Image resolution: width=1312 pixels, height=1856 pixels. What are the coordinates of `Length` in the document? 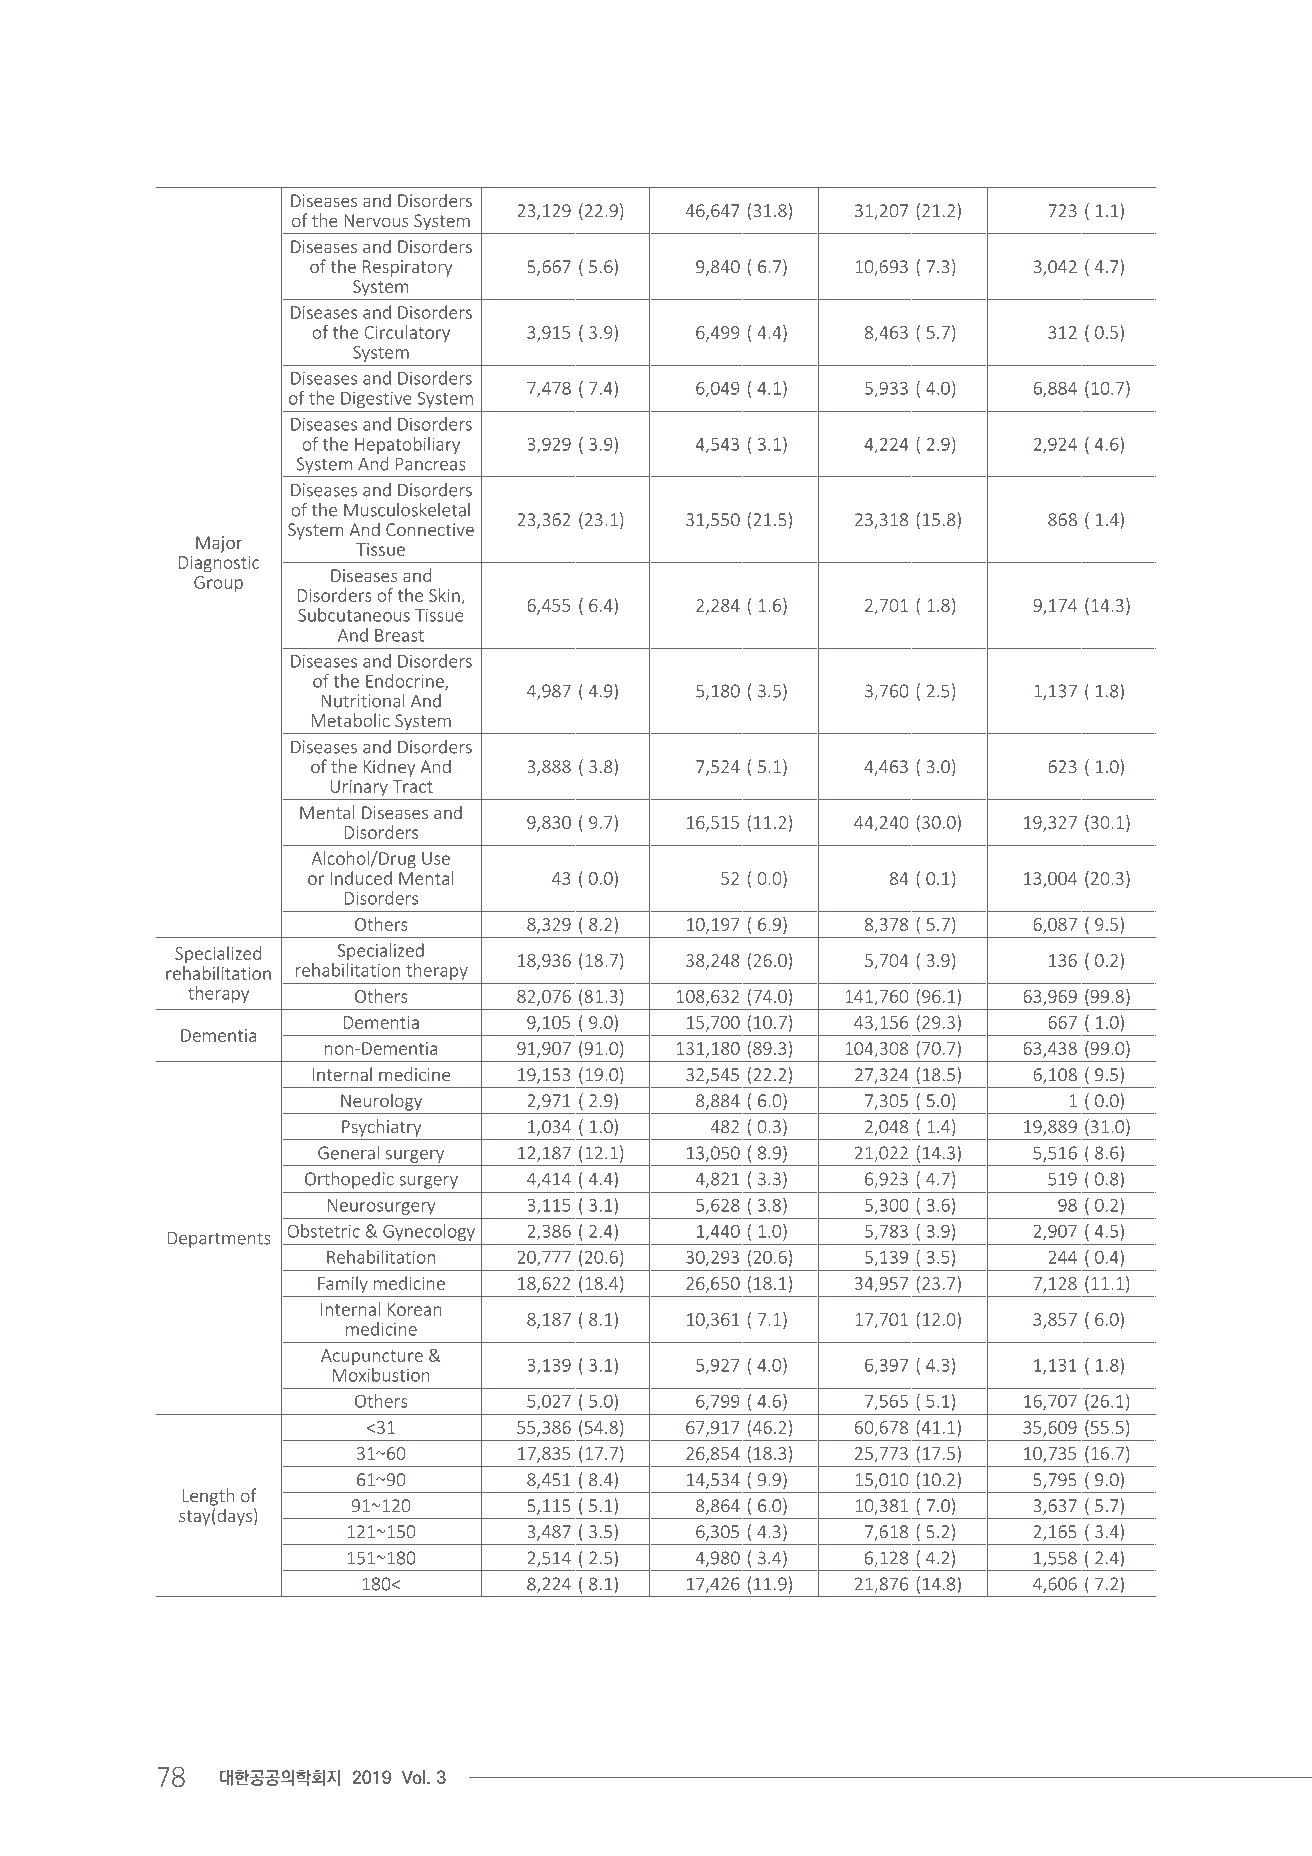 It's located at (208, 1497).
